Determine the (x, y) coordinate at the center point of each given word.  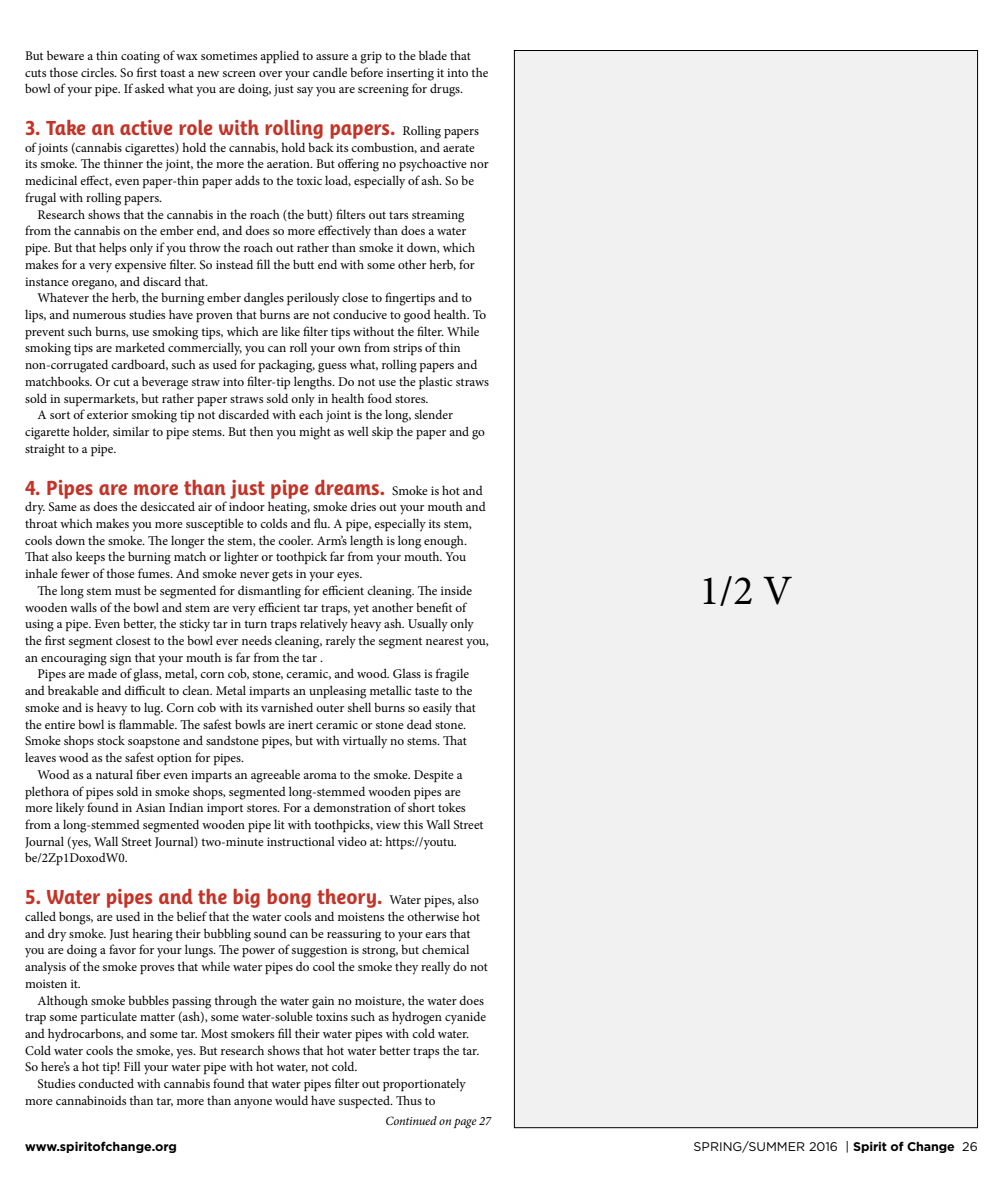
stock (111, 740)
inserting (410, 74)
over (270, 74)
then (261, 431)
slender (434, 414)
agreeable (275, 776)
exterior (107, 414)
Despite (434, 776)
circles (98, 72)
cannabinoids (91, 1100)
